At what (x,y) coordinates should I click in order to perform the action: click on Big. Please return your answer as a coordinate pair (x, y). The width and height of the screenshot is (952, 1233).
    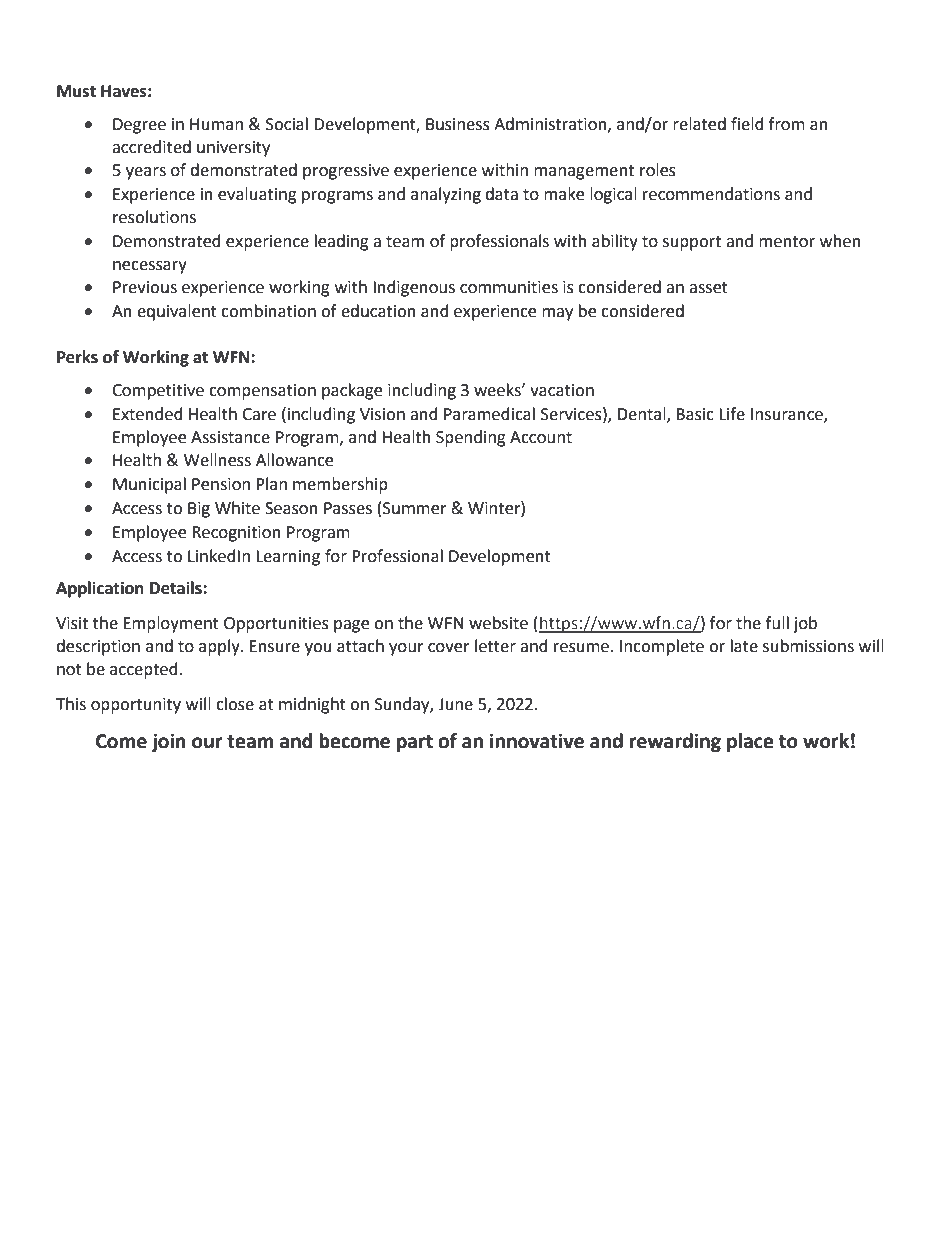
    Looking at the image, I should click on (199, 510).
